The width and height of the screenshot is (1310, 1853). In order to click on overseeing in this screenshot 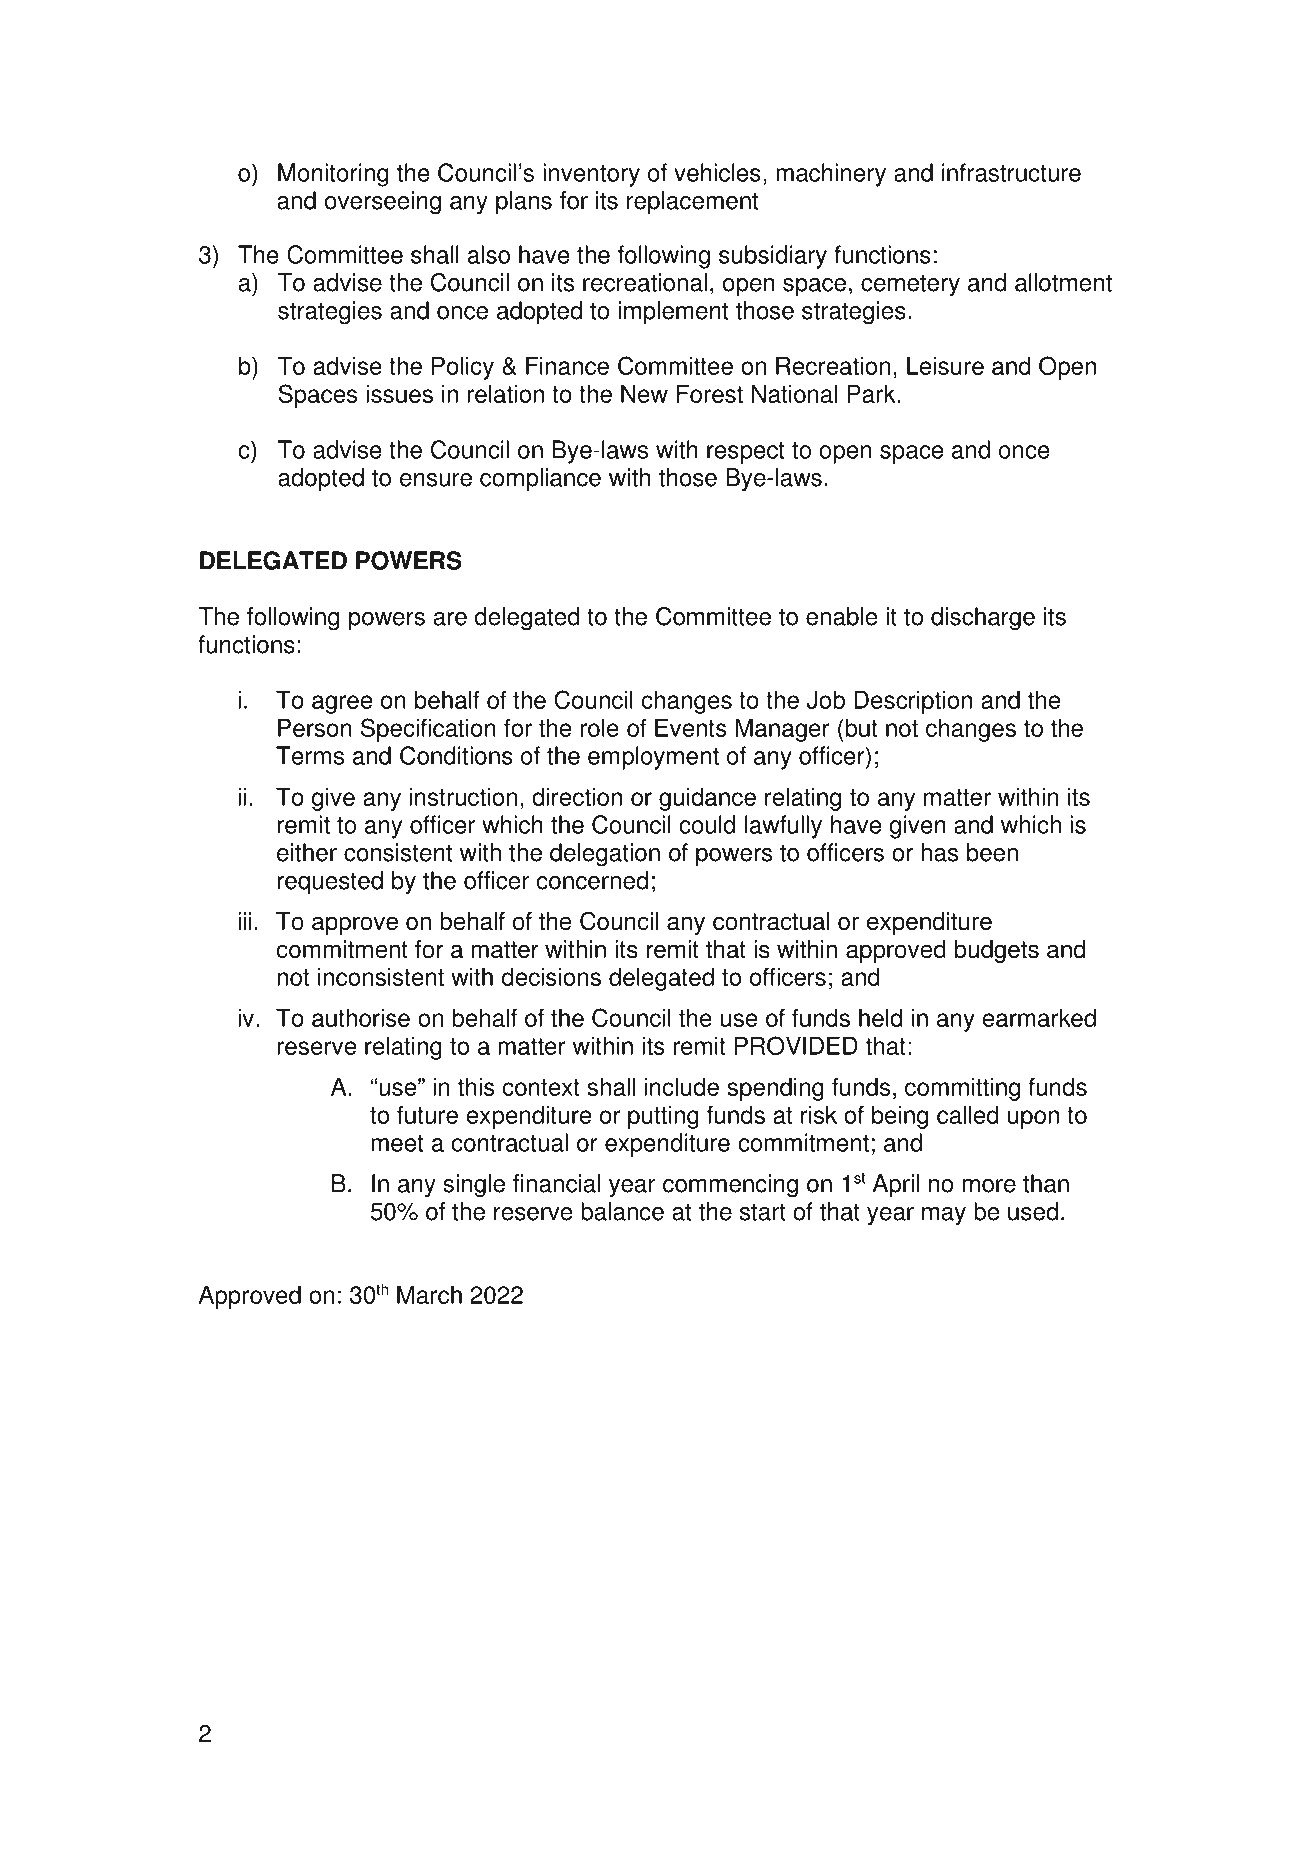, I will do `click(383, 203)`.
